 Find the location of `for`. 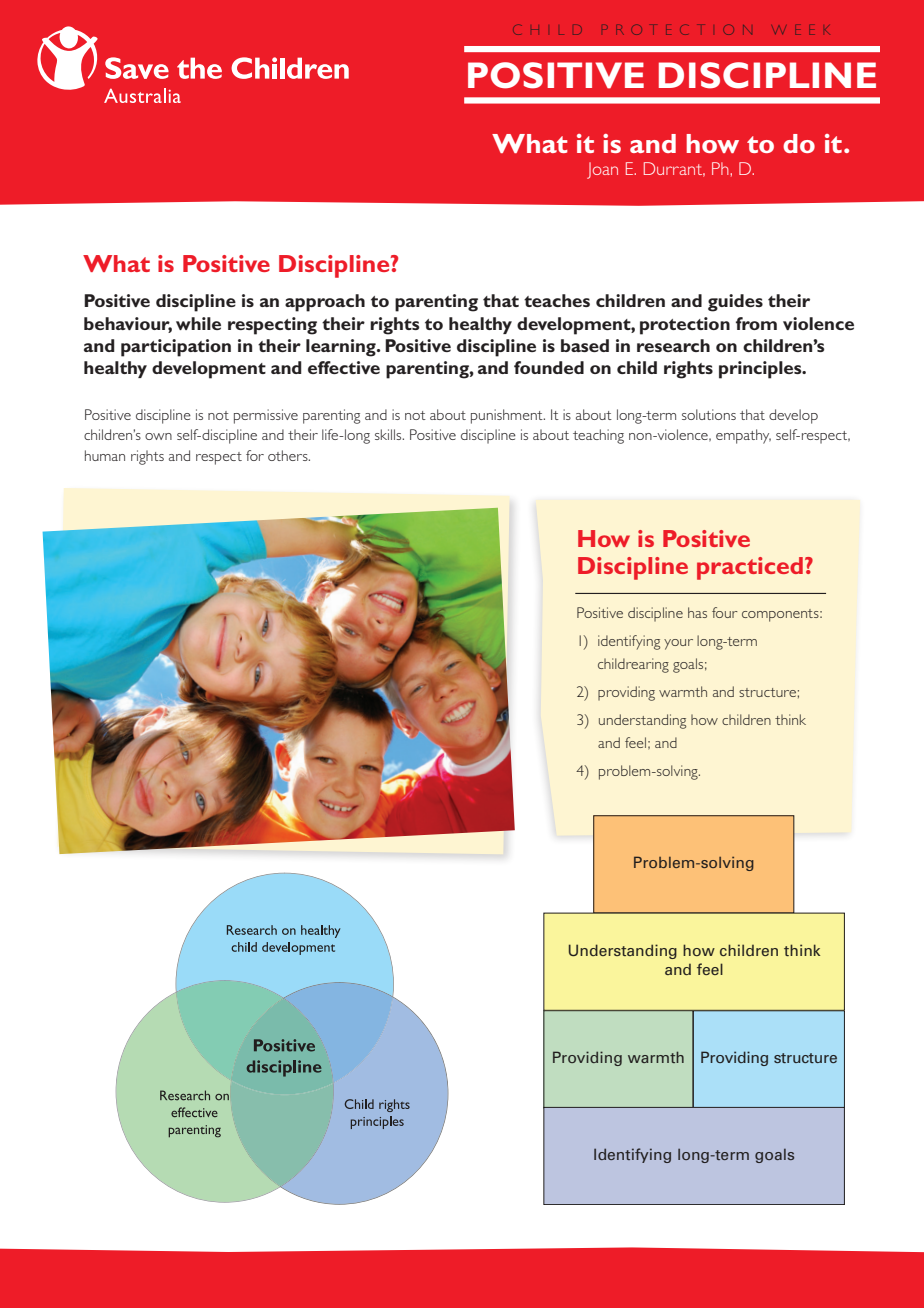

for is located at coordinates (255, 455).
